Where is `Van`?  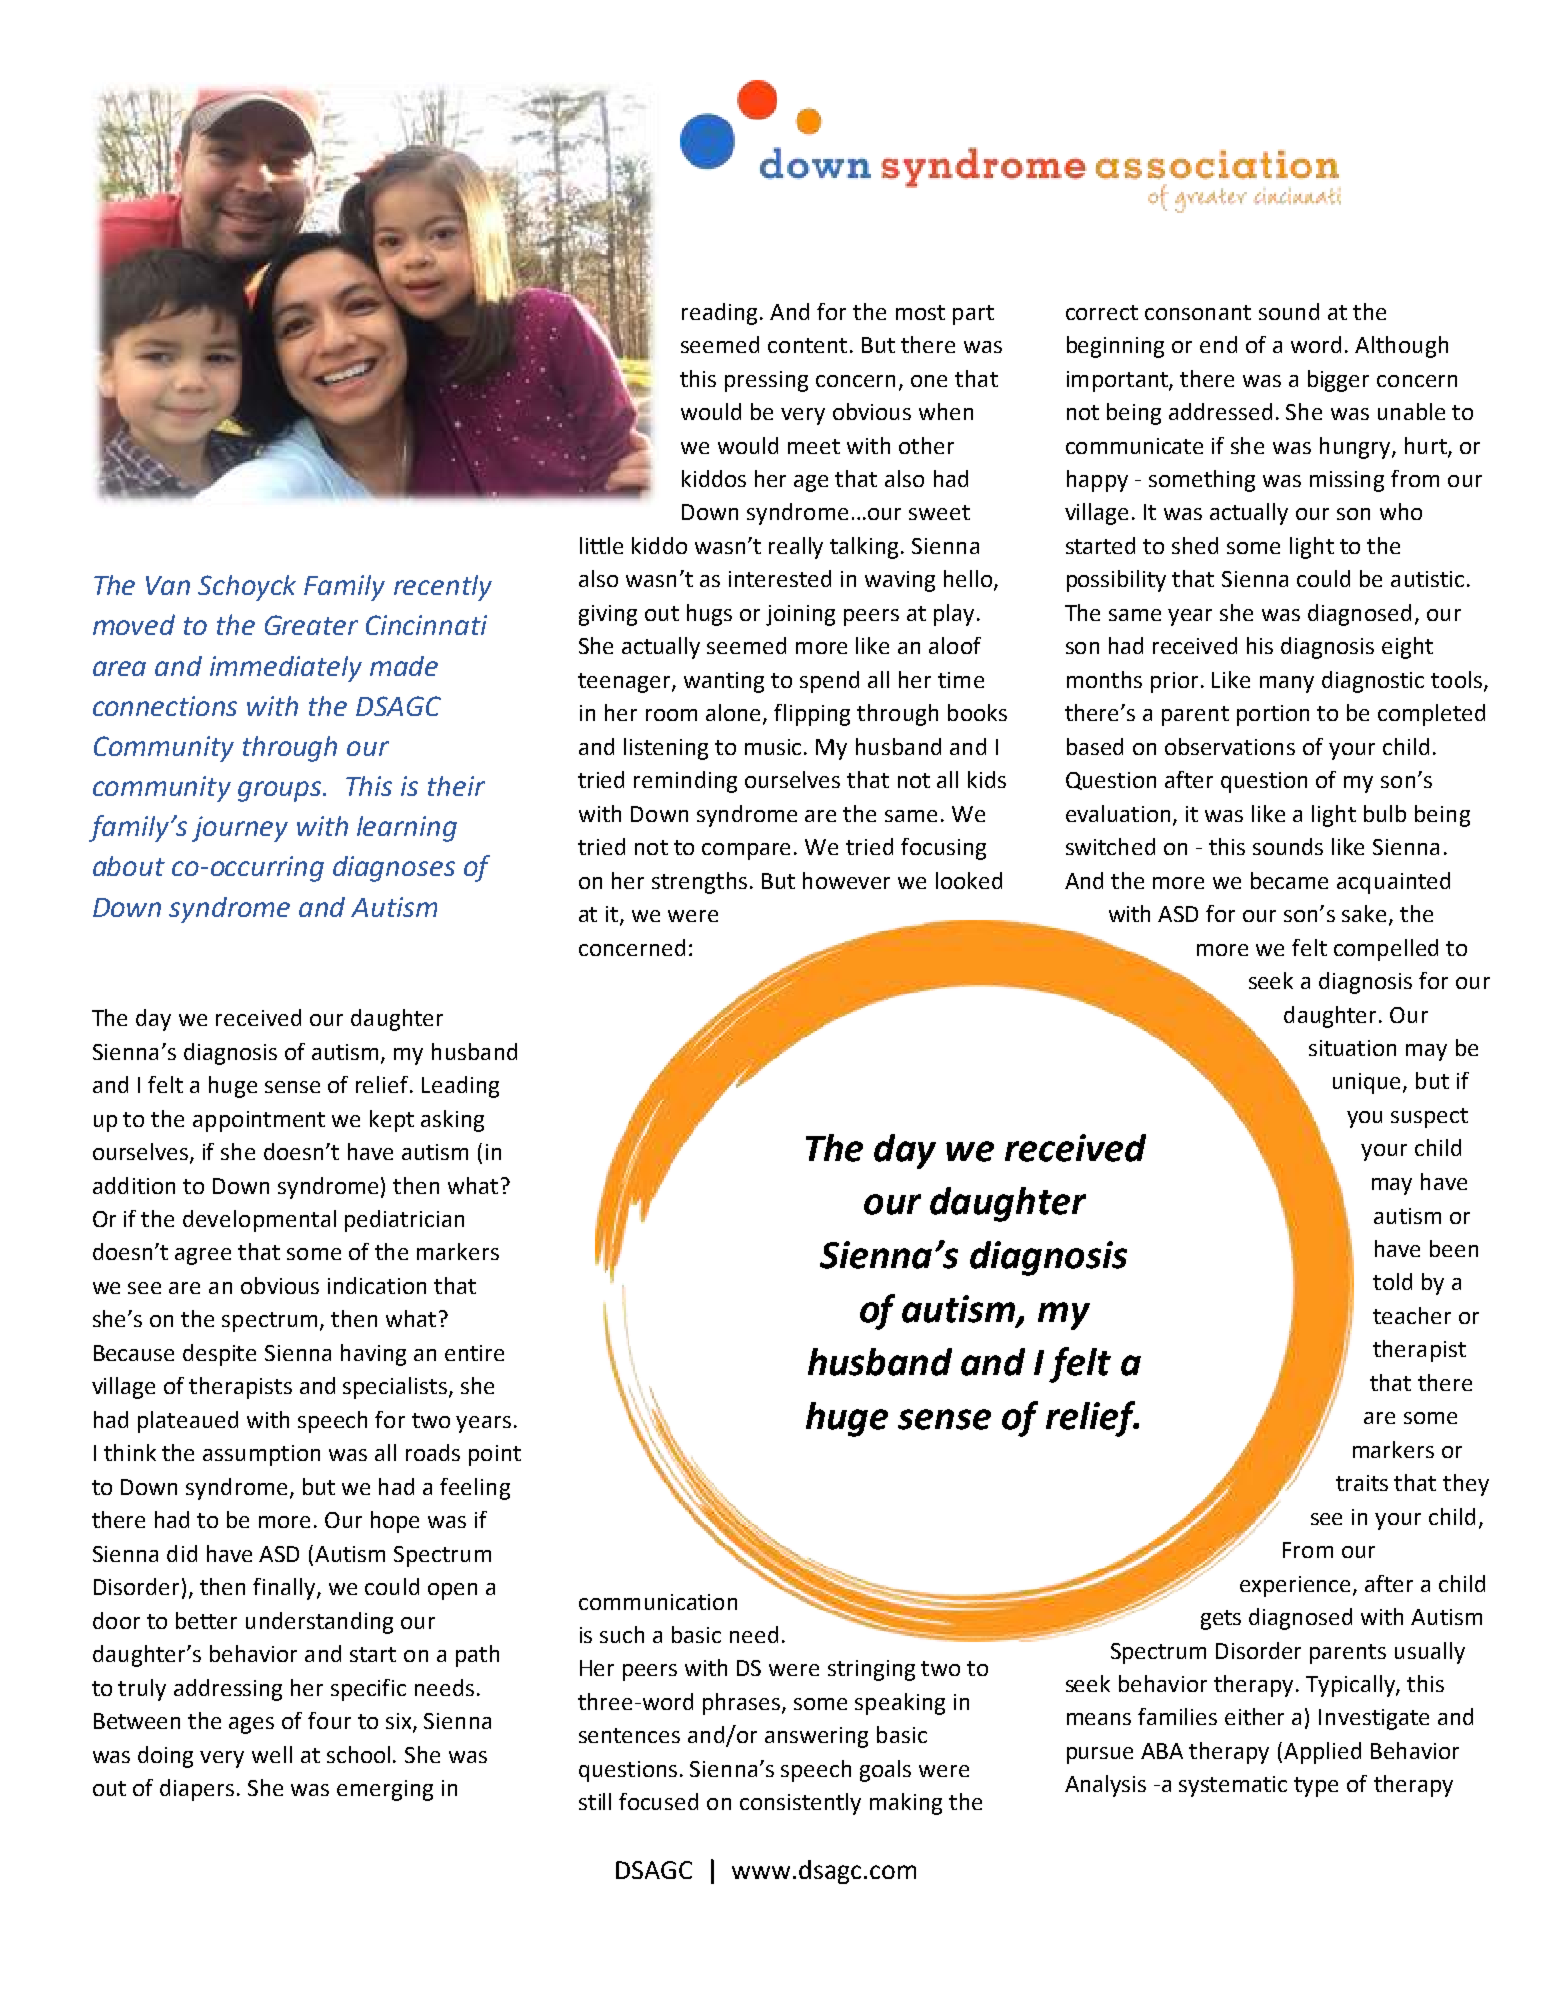
Van is located at coordinates (168, 585).
